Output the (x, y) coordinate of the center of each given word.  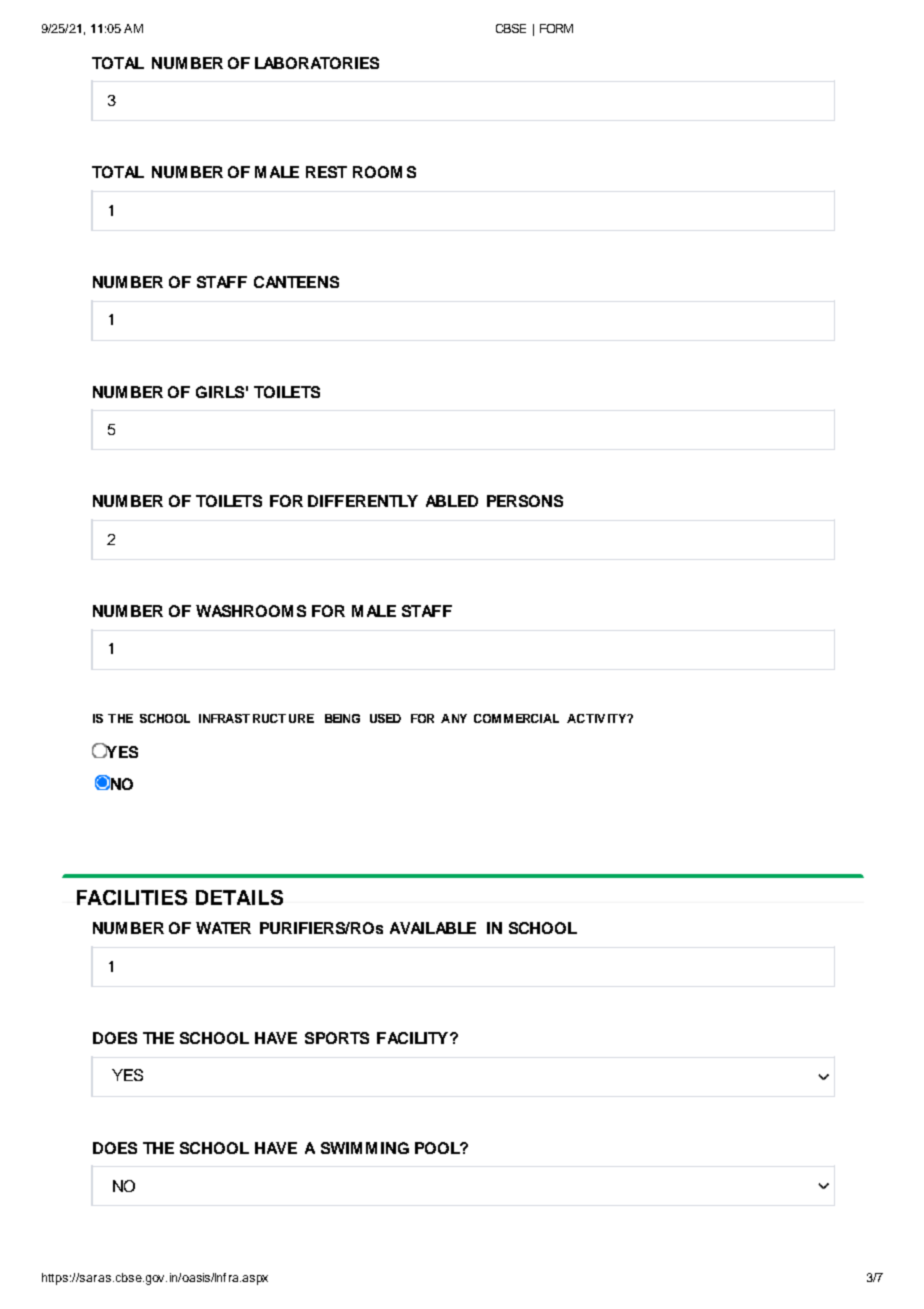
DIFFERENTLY (363, 501)
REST (326, 172)
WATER (223, 928)
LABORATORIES (317, 63)
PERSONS (525, 501)
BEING (342, 718)
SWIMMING (365, 1148)
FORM (556, 28)
